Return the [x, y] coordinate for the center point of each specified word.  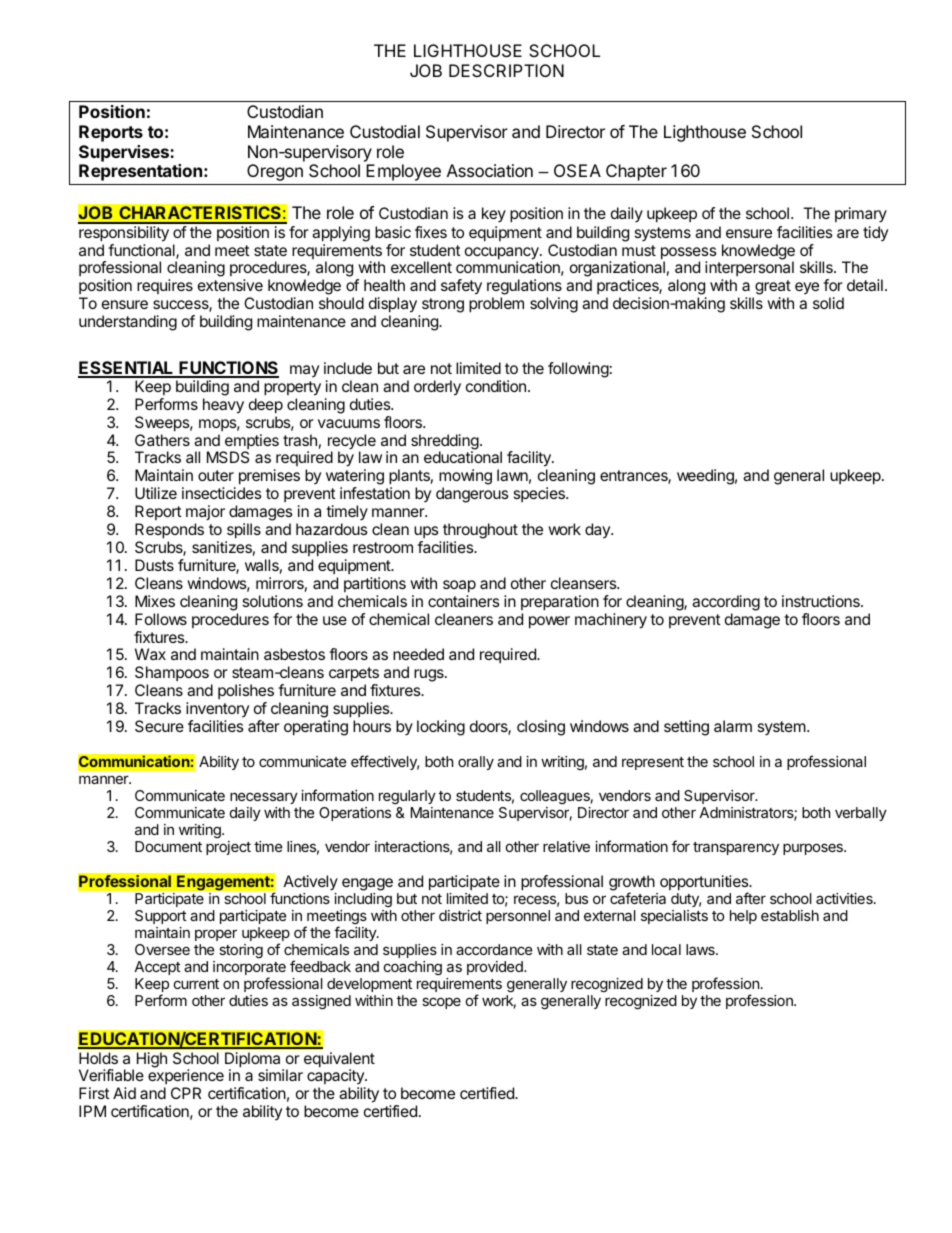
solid [828, 303]
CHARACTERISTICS [200, 214]
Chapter [636, 172]
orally [476, 763]
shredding [445, 443]
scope [441, 1003]
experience [186, 1076]
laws [701, 949]
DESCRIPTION [506, 70]
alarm [733, 726]
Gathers [162, 440]
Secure [159, 726]
